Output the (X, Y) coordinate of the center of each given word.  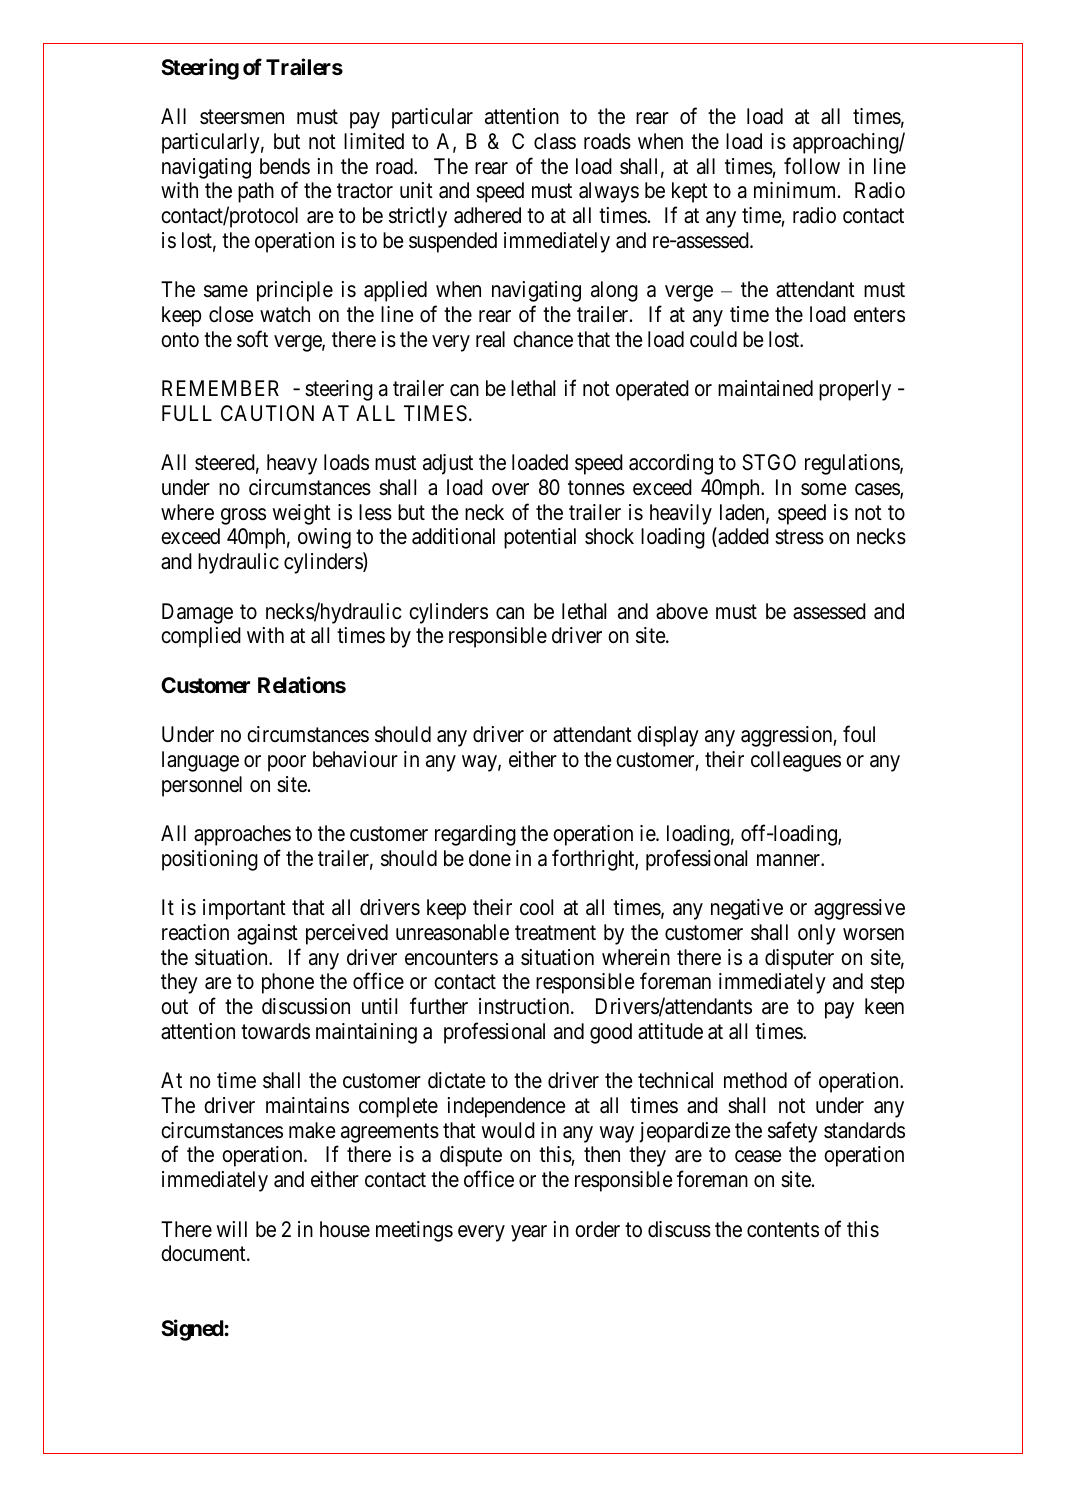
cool (536, 907)
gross (243, 516)
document (204, 1253)
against (267, 934)
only (817, 934)
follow (812, 165)
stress (799, 537)
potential (540, 538)
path (256, 192)
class (555, 141)
